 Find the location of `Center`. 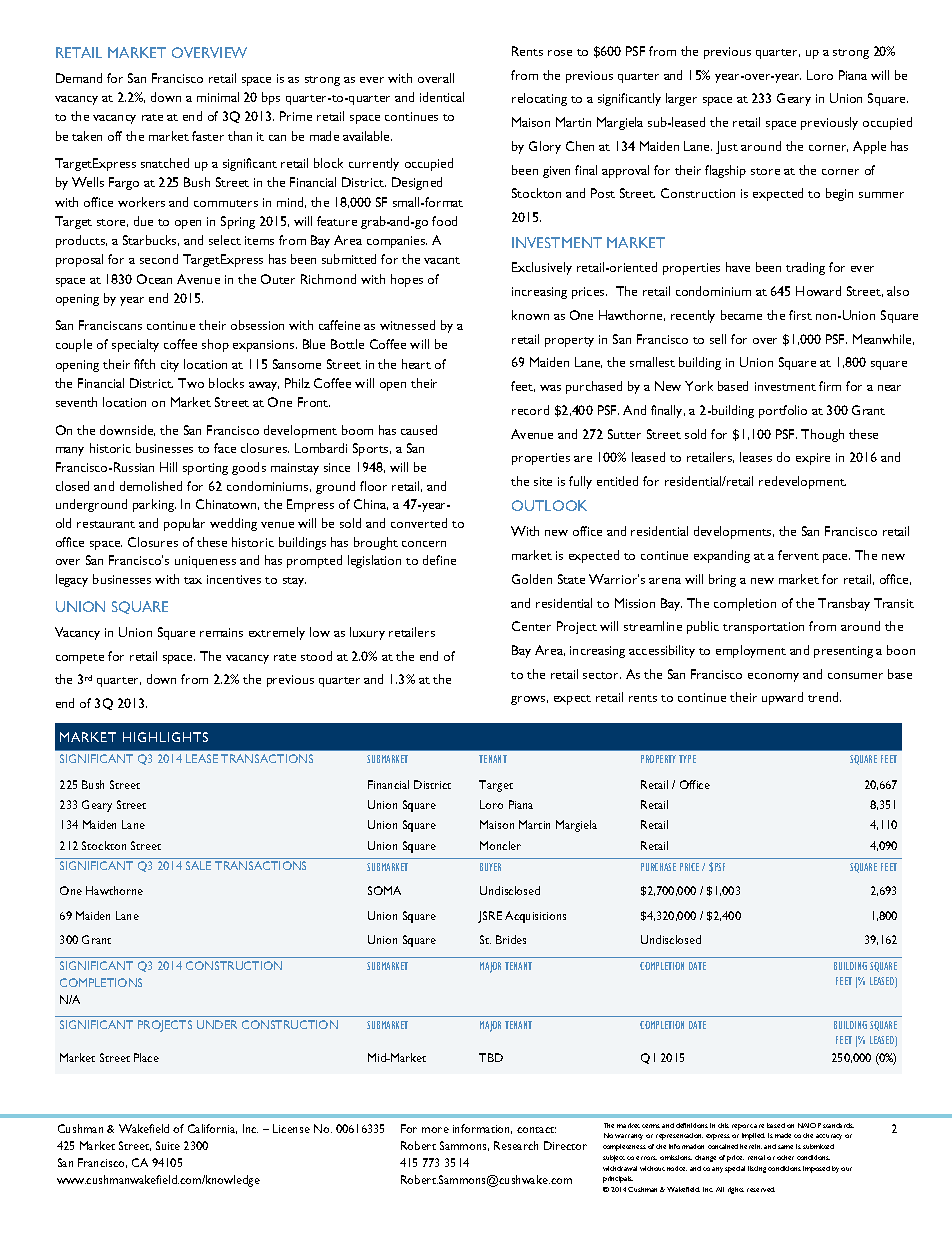

Center is located at coordinates (531, 626).
